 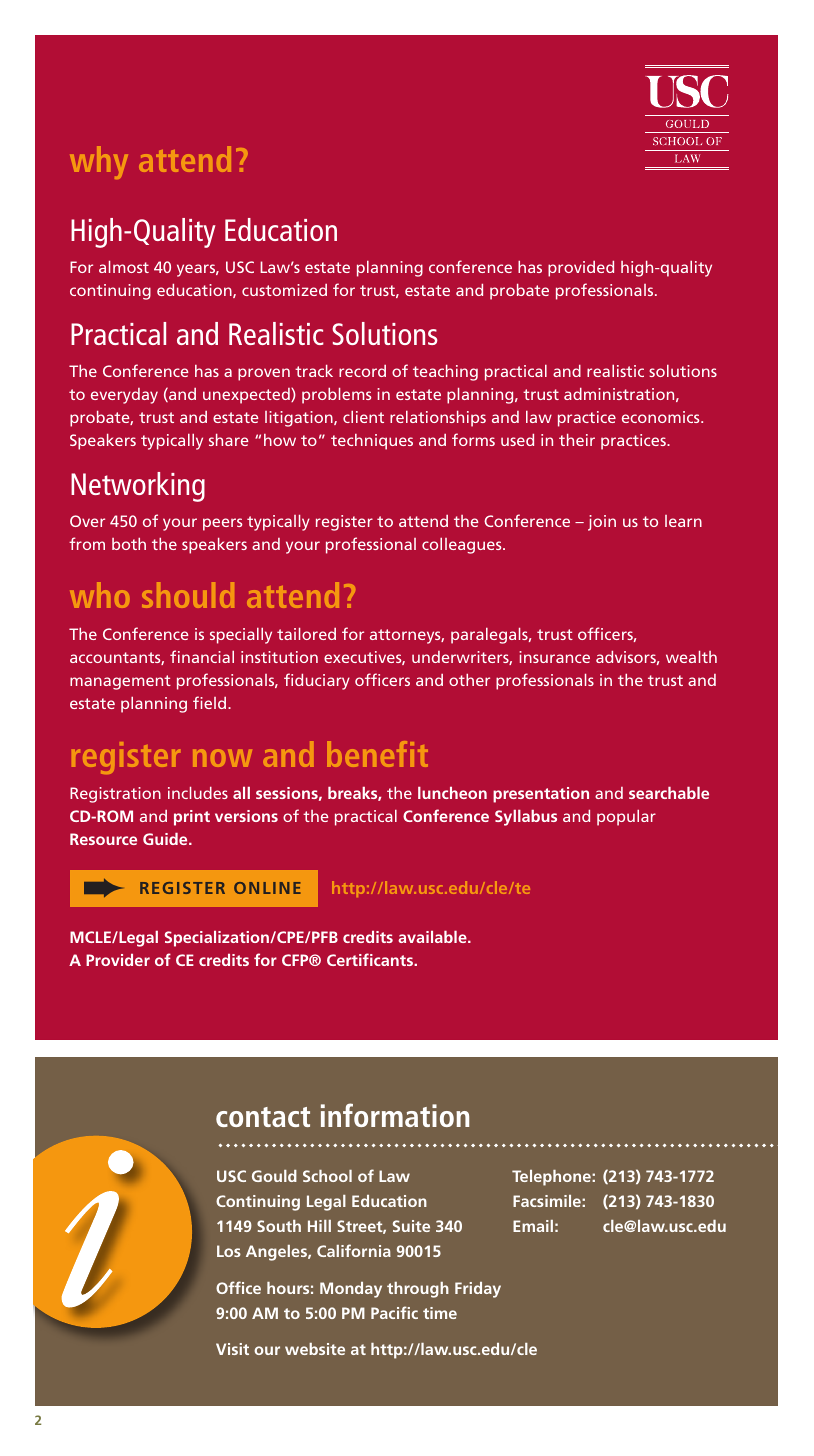 I want to click on Networking, so click(x=138, y=487).
